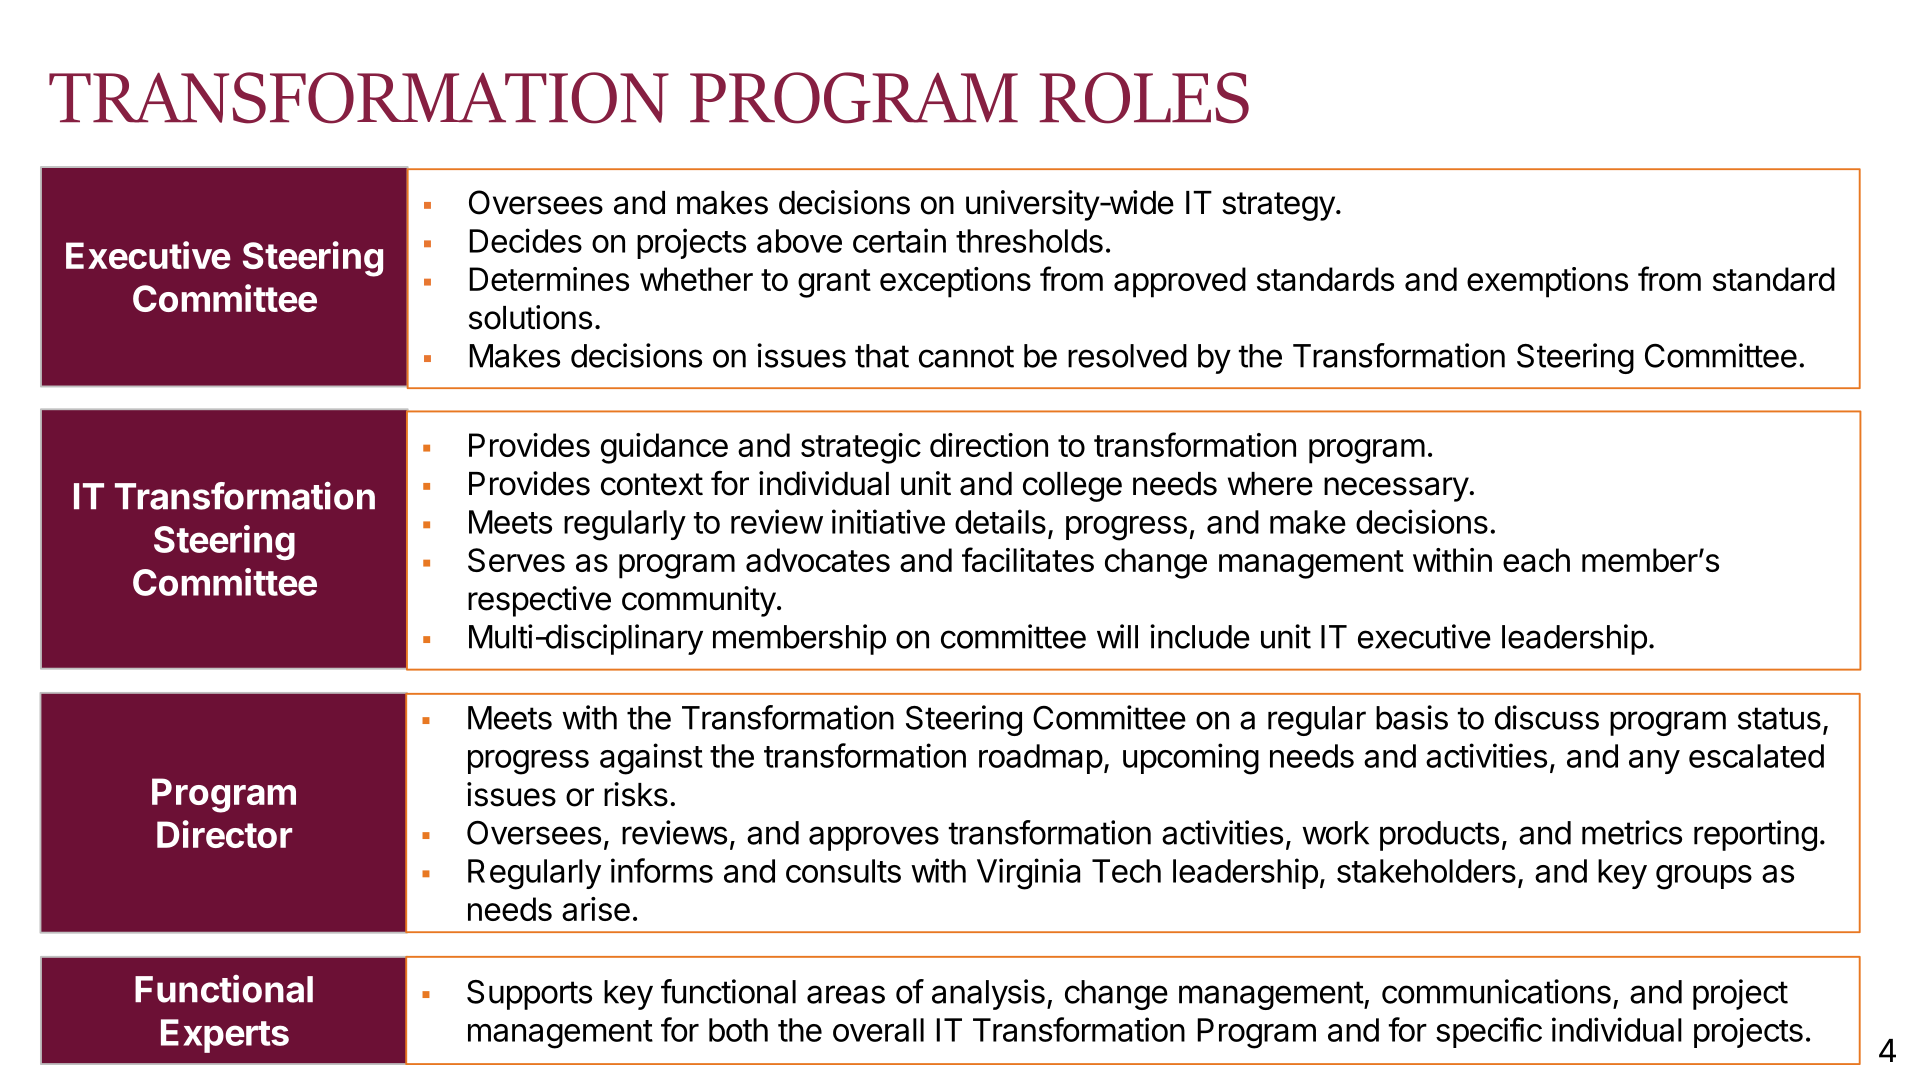 The height and width of the screenshot is (1077, 1915). I want to click on context, so click(652, 484).
